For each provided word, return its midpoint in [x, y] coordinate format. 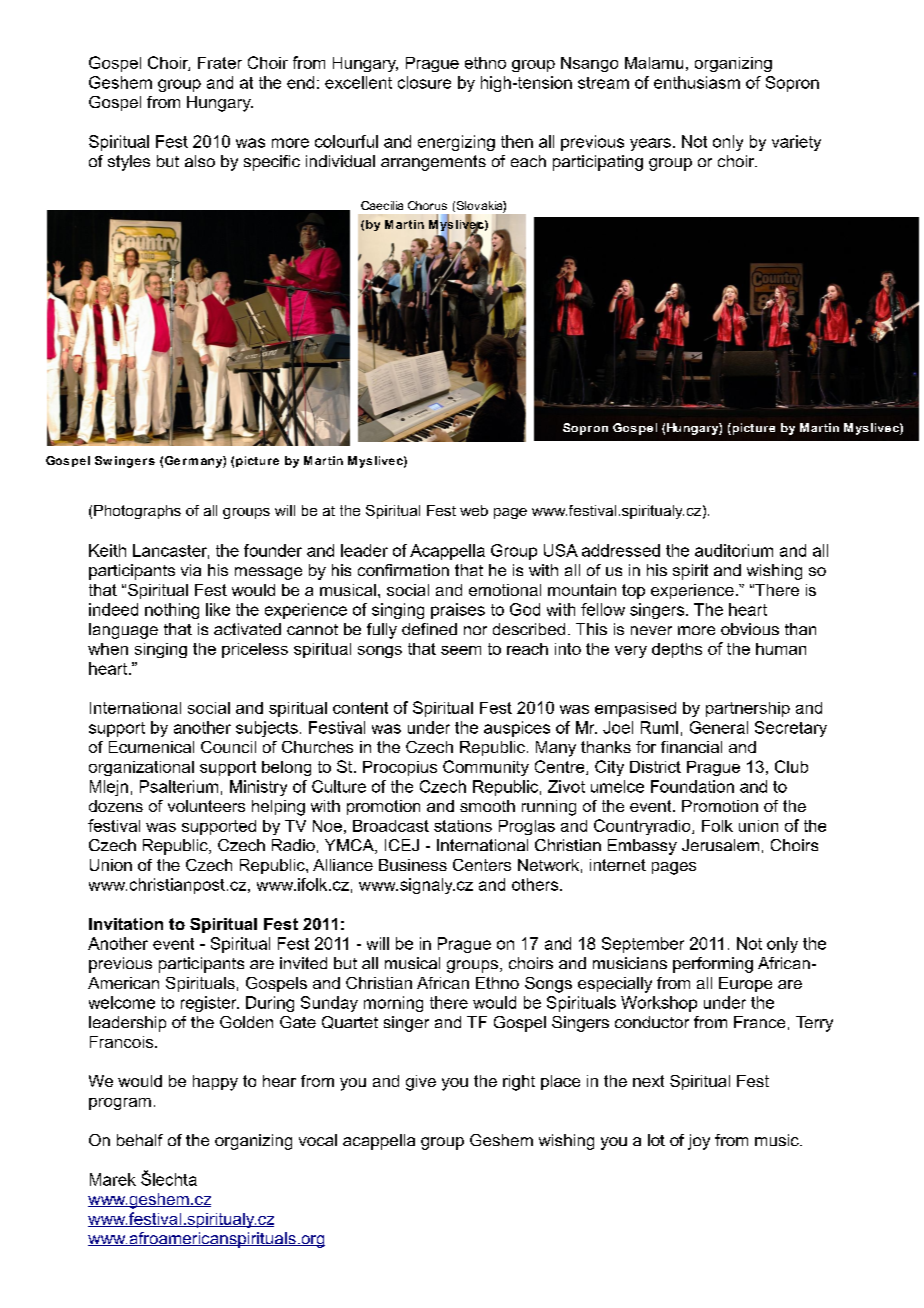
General [719, 727]
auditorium [734, 550]
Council [228, 747]
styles [129, 163]
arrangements [433, 163]
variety [796, 143]
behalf [140, 1140]
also [200, 161]
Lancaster [171, 551]
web [474, 510]
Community [486, 768]
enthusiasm [697, 82]
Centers [482, 865]
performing [713, 965]
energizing [456, 143]
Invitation [126, 924]
